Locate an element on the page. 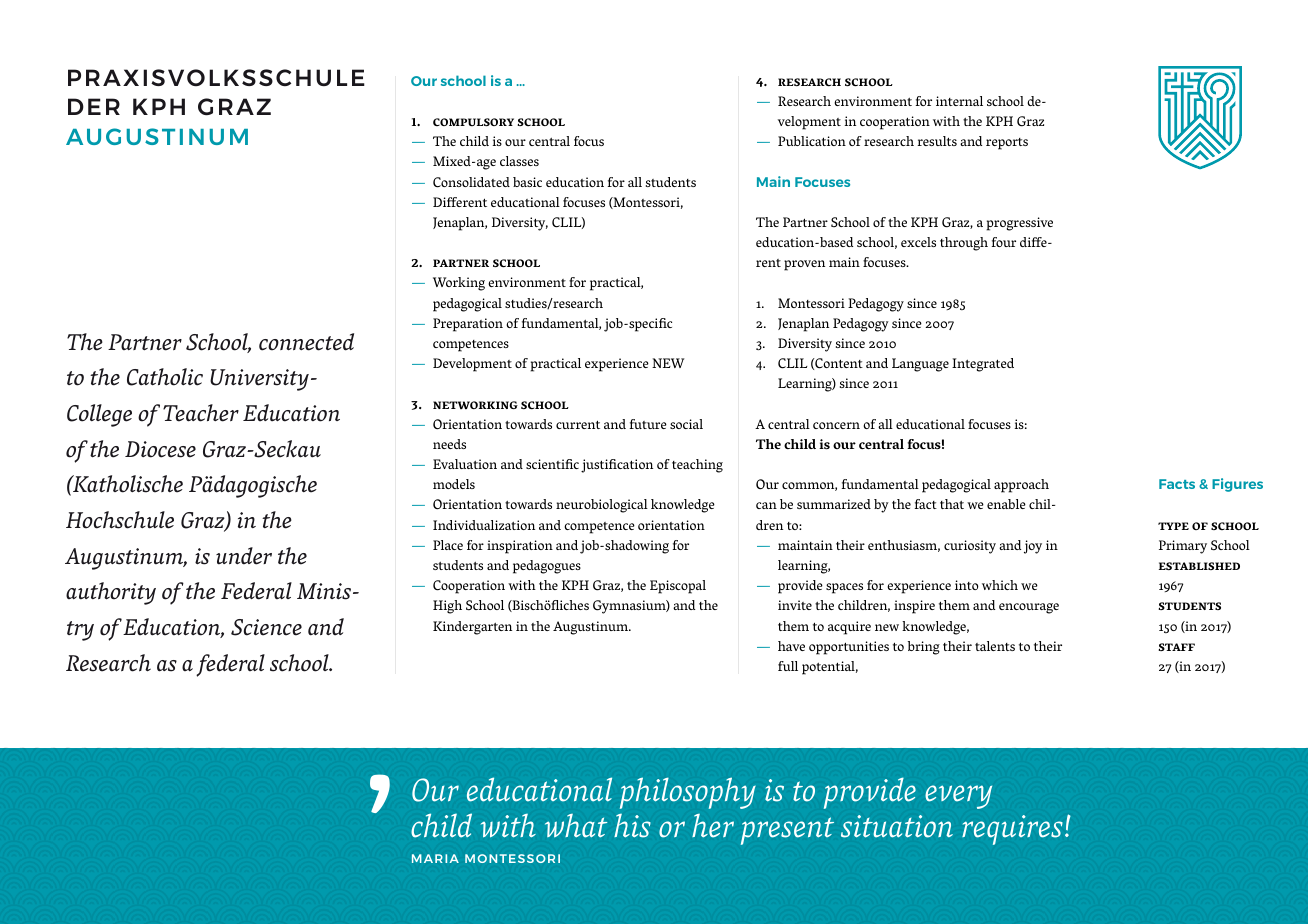 This page has height=924, width=1308. connected is located at coordinates (306, 342).
